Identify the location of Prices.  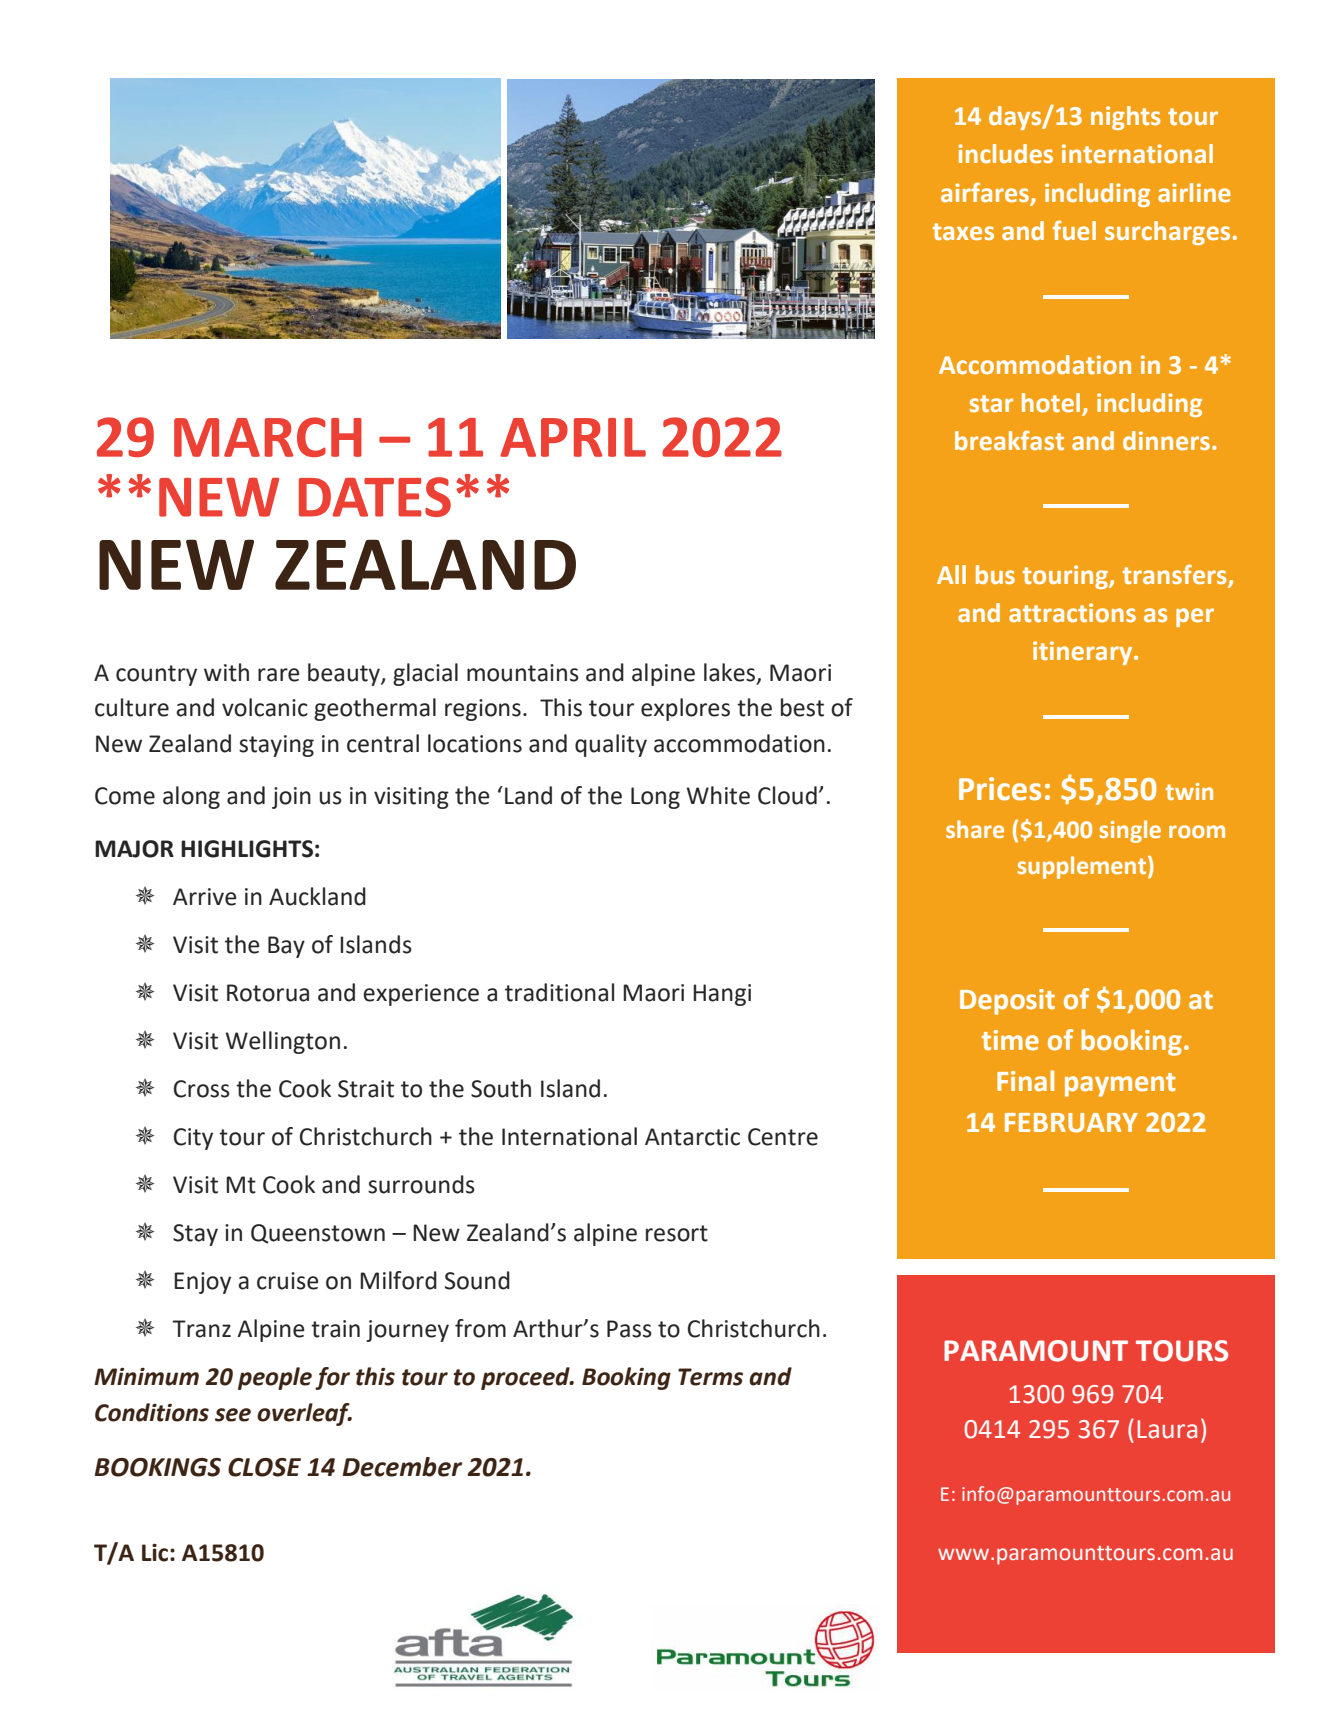
(1000, 789).
